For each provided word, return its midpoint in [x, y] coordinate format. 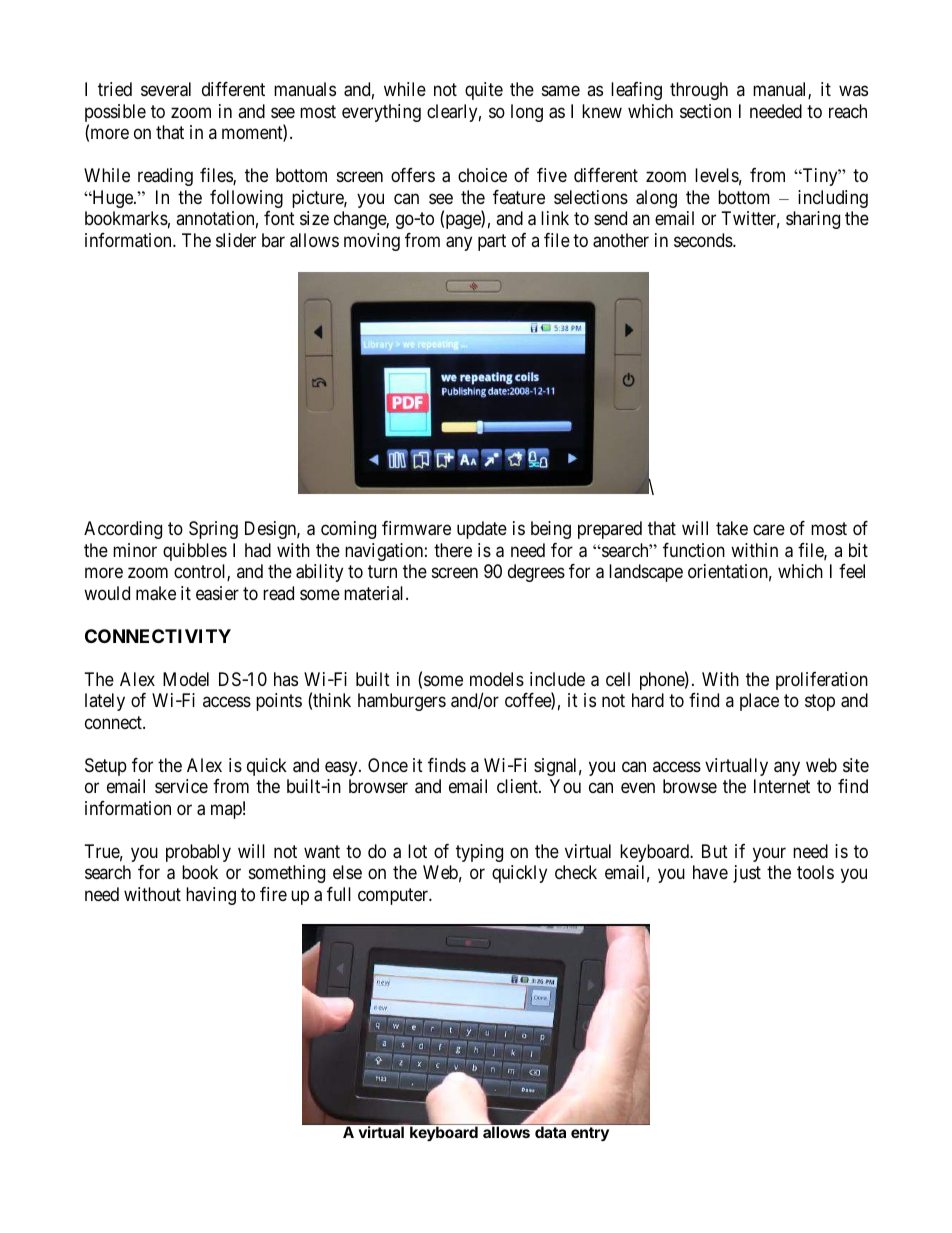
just [747, 874]
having [211, 896]
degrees [536, 573]
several [166, 89]
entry [590, 1134]
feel [852, 571]
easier [217, 593]
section [705, 111]
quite [484, 91]
